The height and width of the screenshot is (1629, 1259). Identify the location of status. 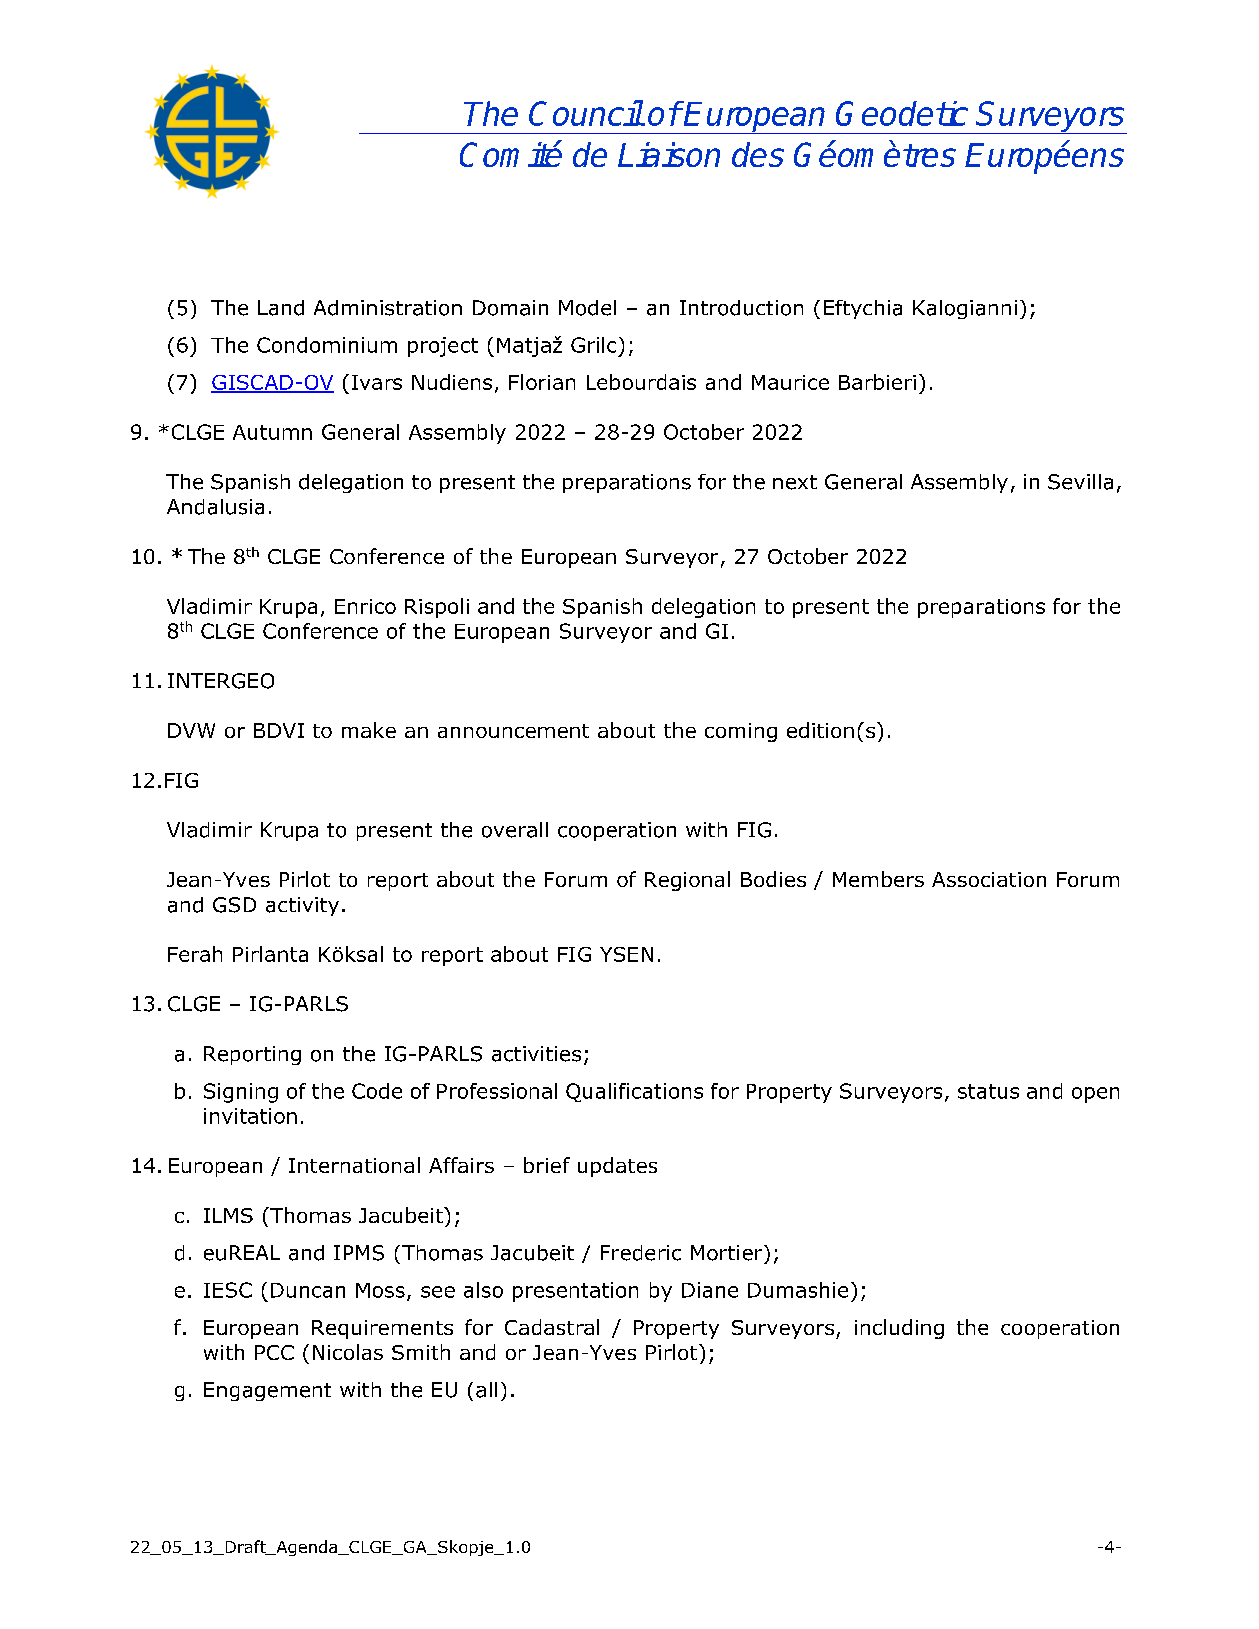
(988, 1091).
